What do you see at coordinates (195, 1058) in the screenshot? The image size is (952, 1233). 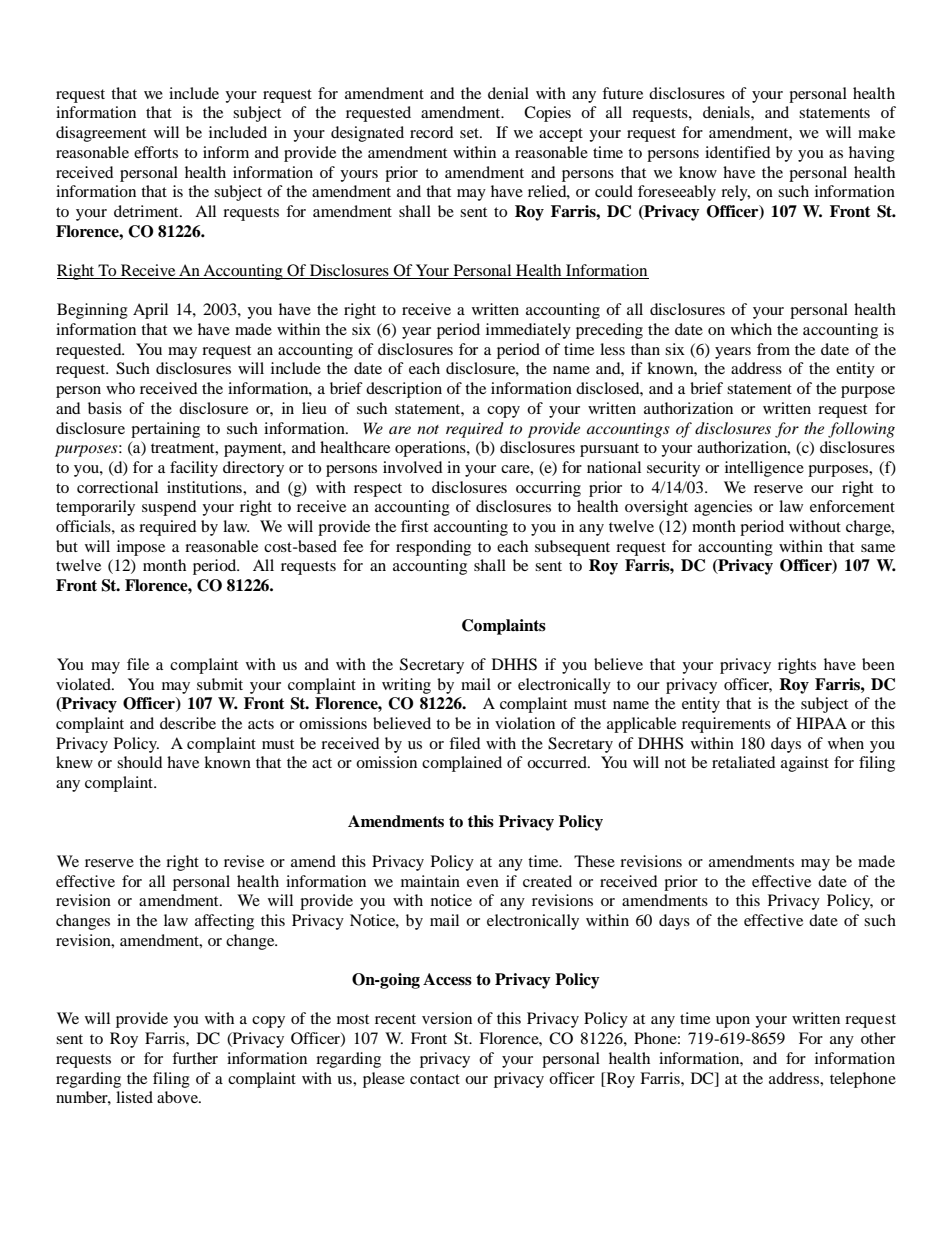 I see `further` at bounding box center [195, 1058].
